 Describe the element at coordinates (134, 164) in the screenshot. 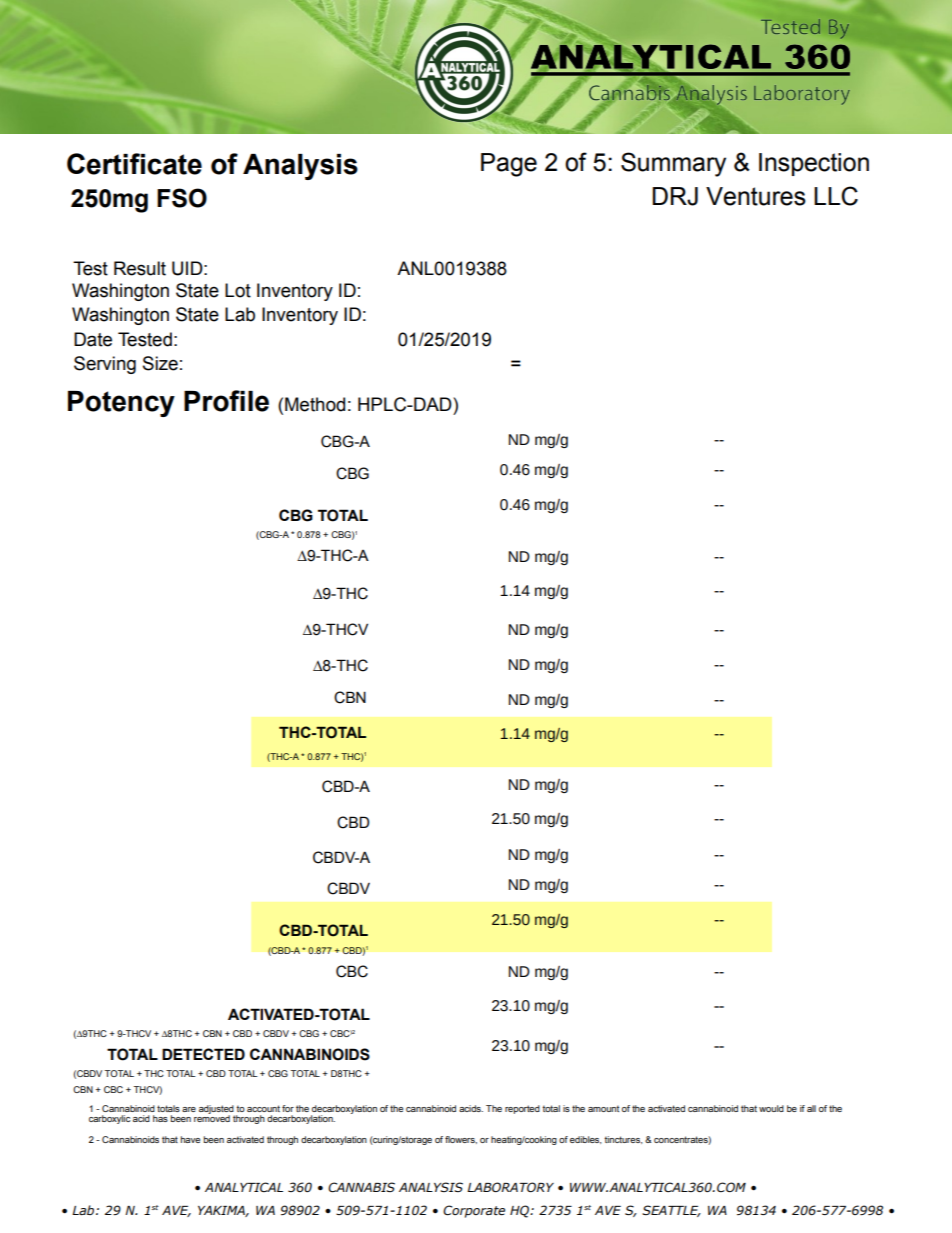

I see `Certificate` at that location.
